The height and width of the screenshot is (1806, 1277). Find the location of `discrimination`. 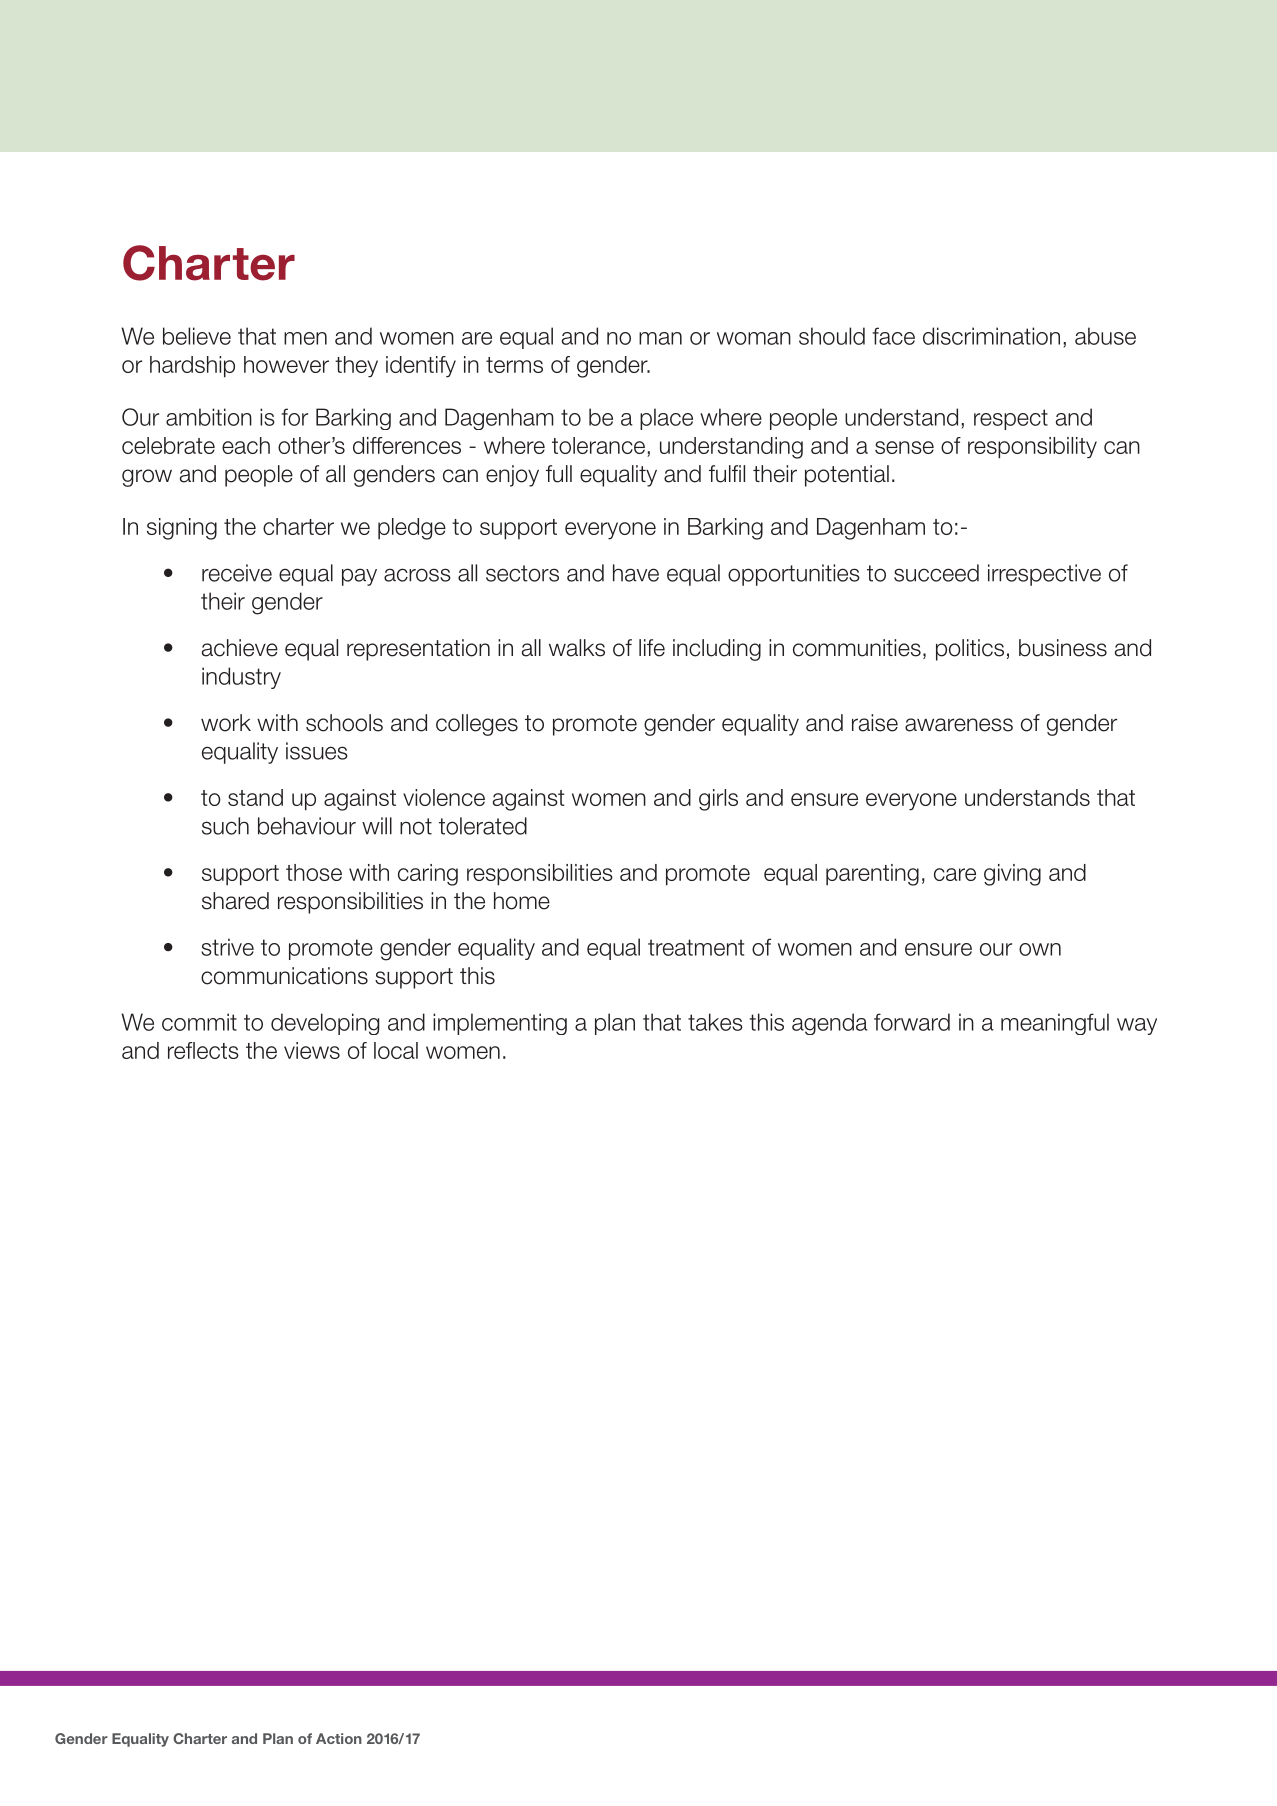

discrimination is located at coordinates (991, 336).
